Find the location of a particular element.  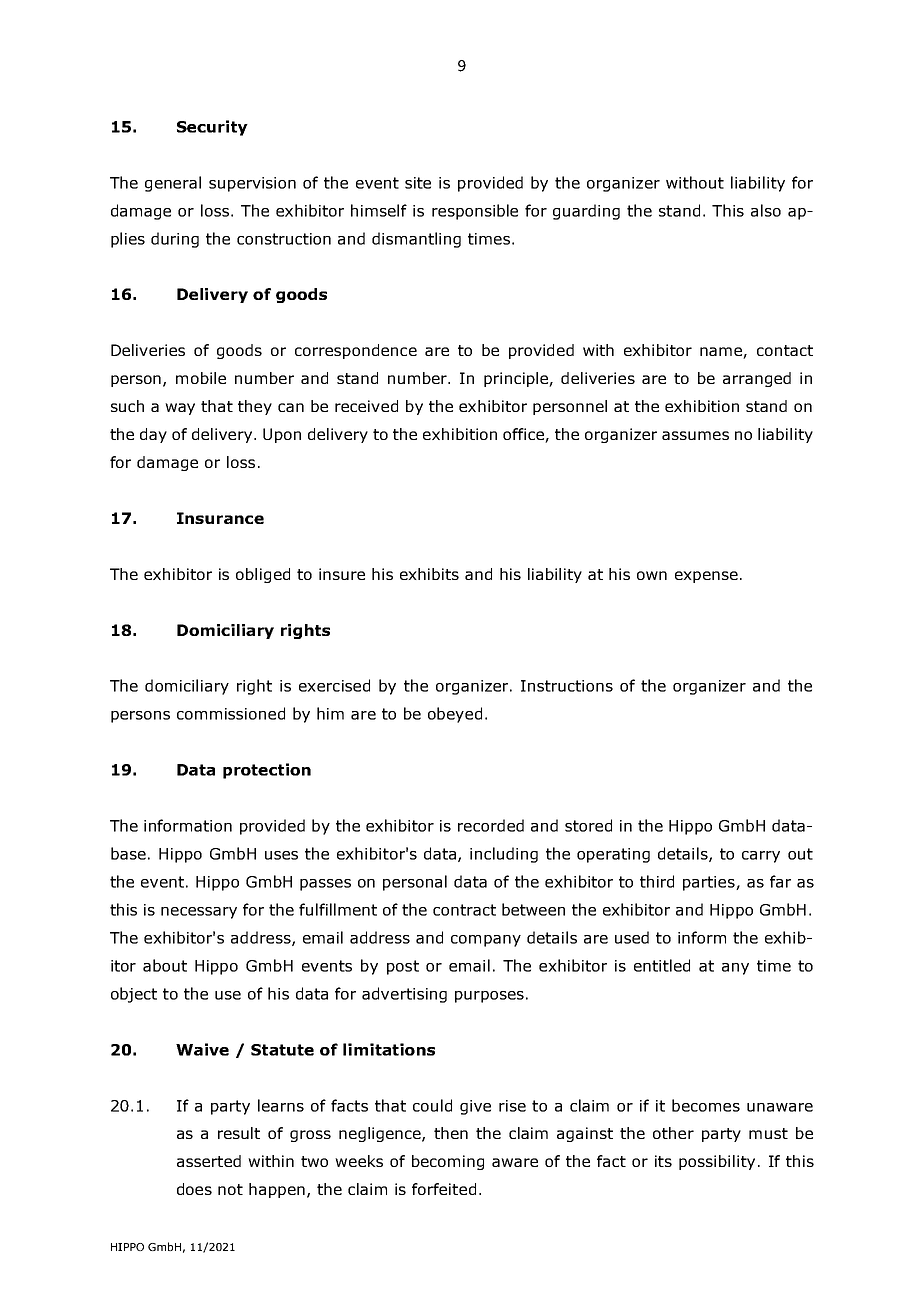

parties is located at coordinates (710, 883).
